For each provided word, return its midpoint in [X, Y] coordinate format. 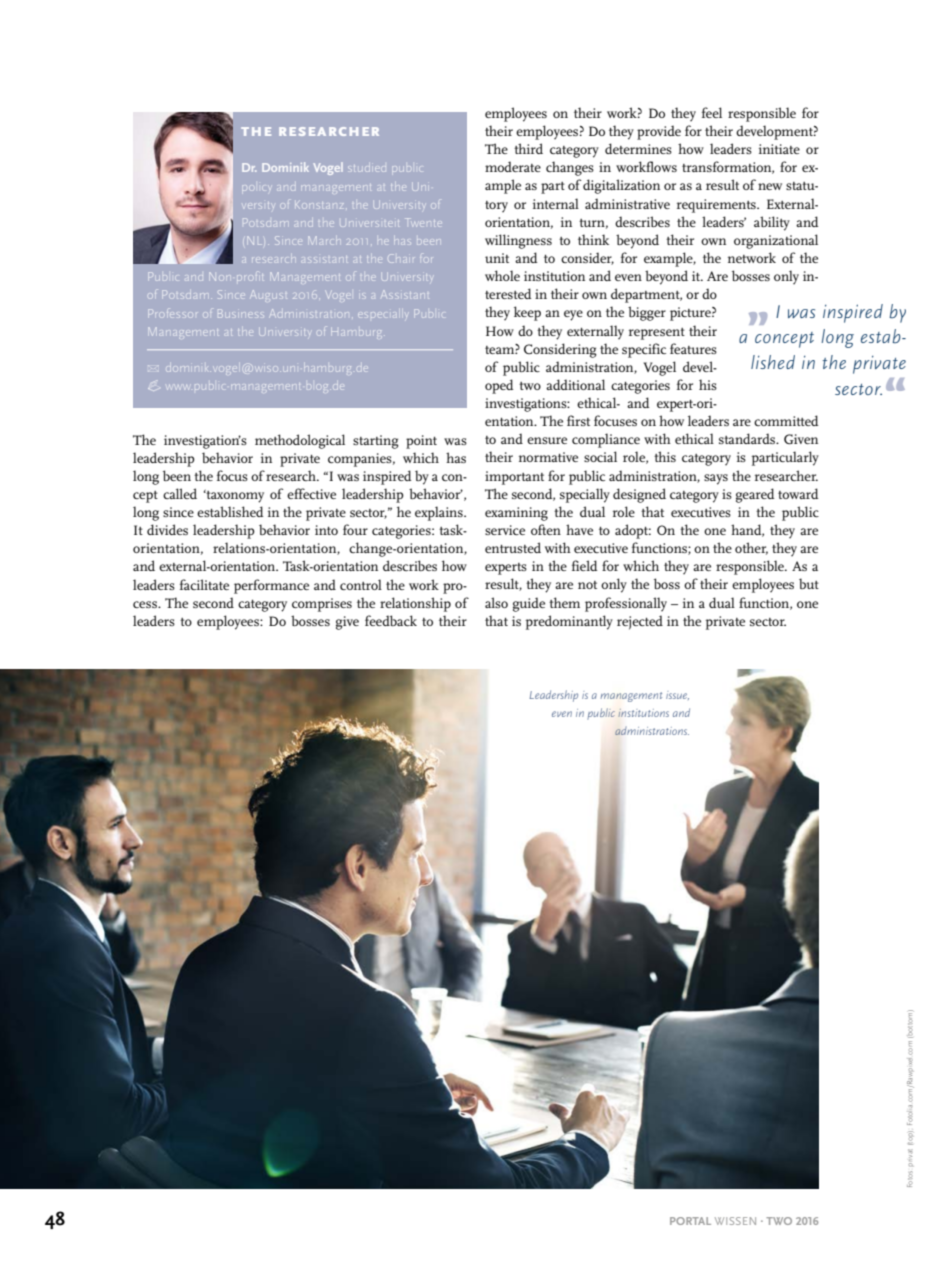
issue [677, 695]
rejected [640, 622]
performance [271, 586]
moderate [513, 166]
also [496, 602]
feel [712, 112]
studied [367, 169]
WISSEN [735, 1221]
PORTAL [690, 1221]
